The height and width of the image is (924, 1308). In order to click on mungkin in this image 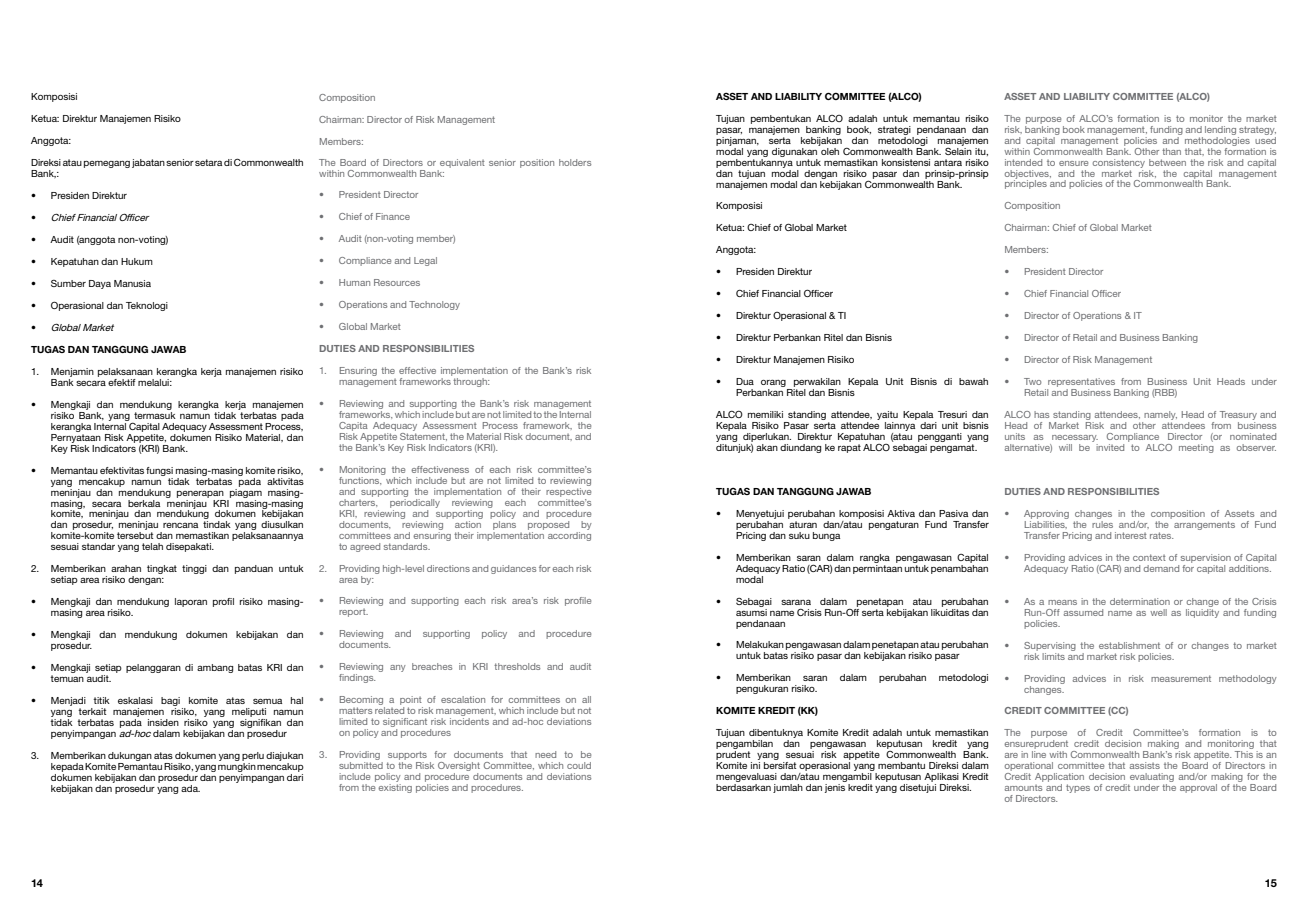, I will do `click(237, 766)`.
